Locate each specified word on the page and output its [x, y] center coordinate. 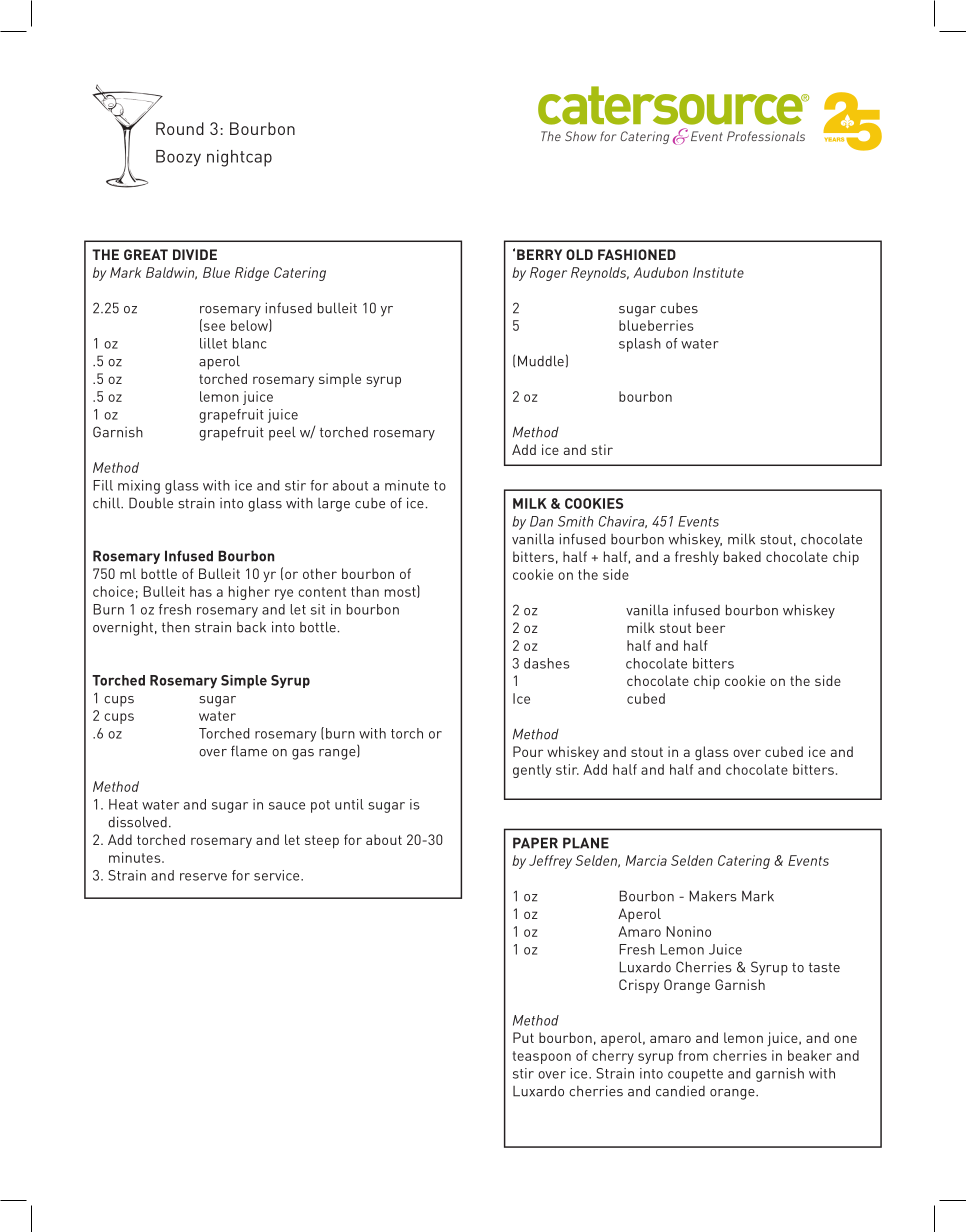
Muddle [541, 361]
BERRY [539, 254]
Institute [718, 272]
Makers [713, 896]
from [693, 1055]
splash [640, 345]
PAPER [535, 843]
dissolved [137, 822]
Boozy [178, 158]
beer [711, 627]
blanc [250, 343]
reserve [203, 877]
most [401, 591]
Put [523, 1037]
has [201, 591]
